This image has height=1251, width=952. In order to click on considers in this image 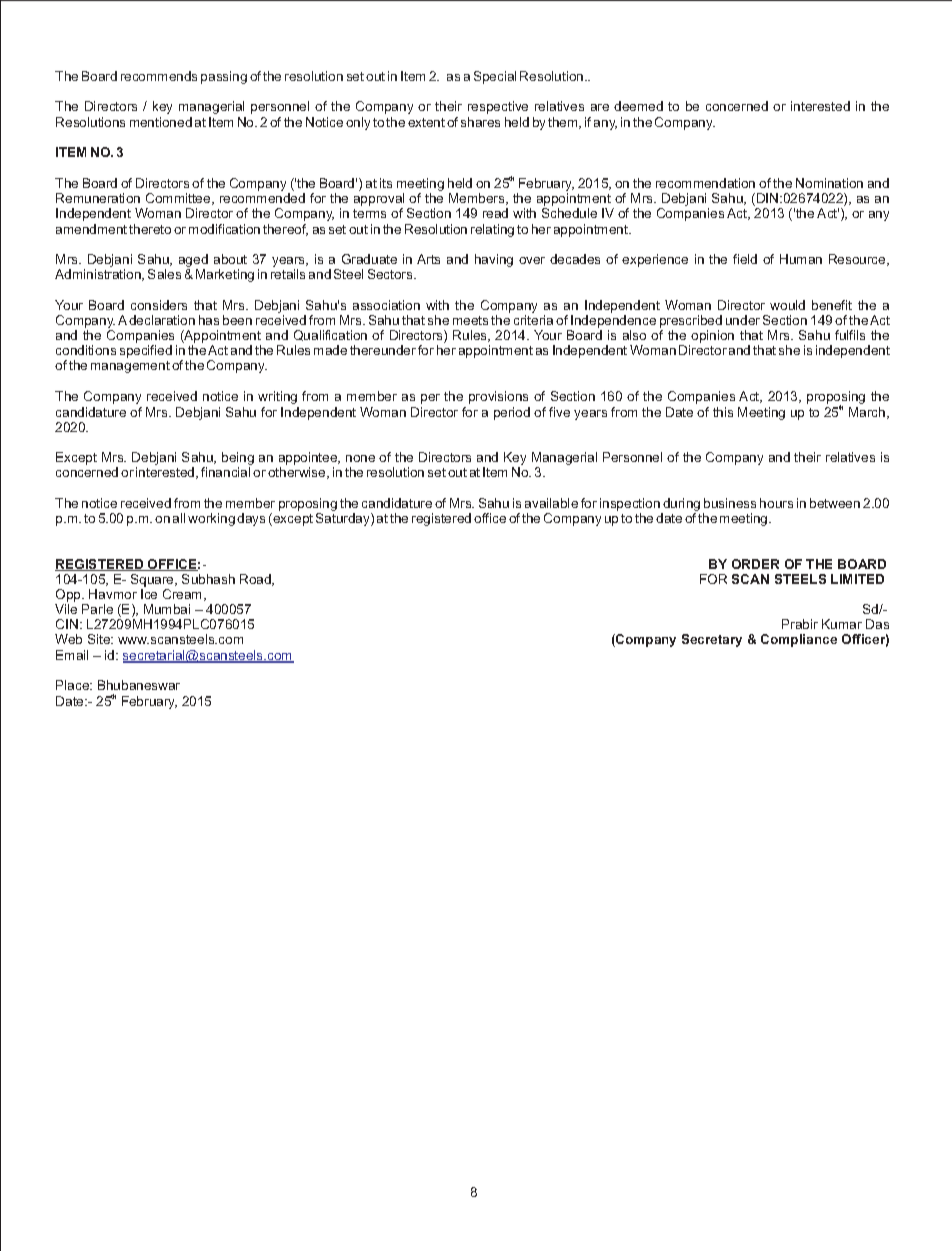, I will do `click(159, 305)`.
